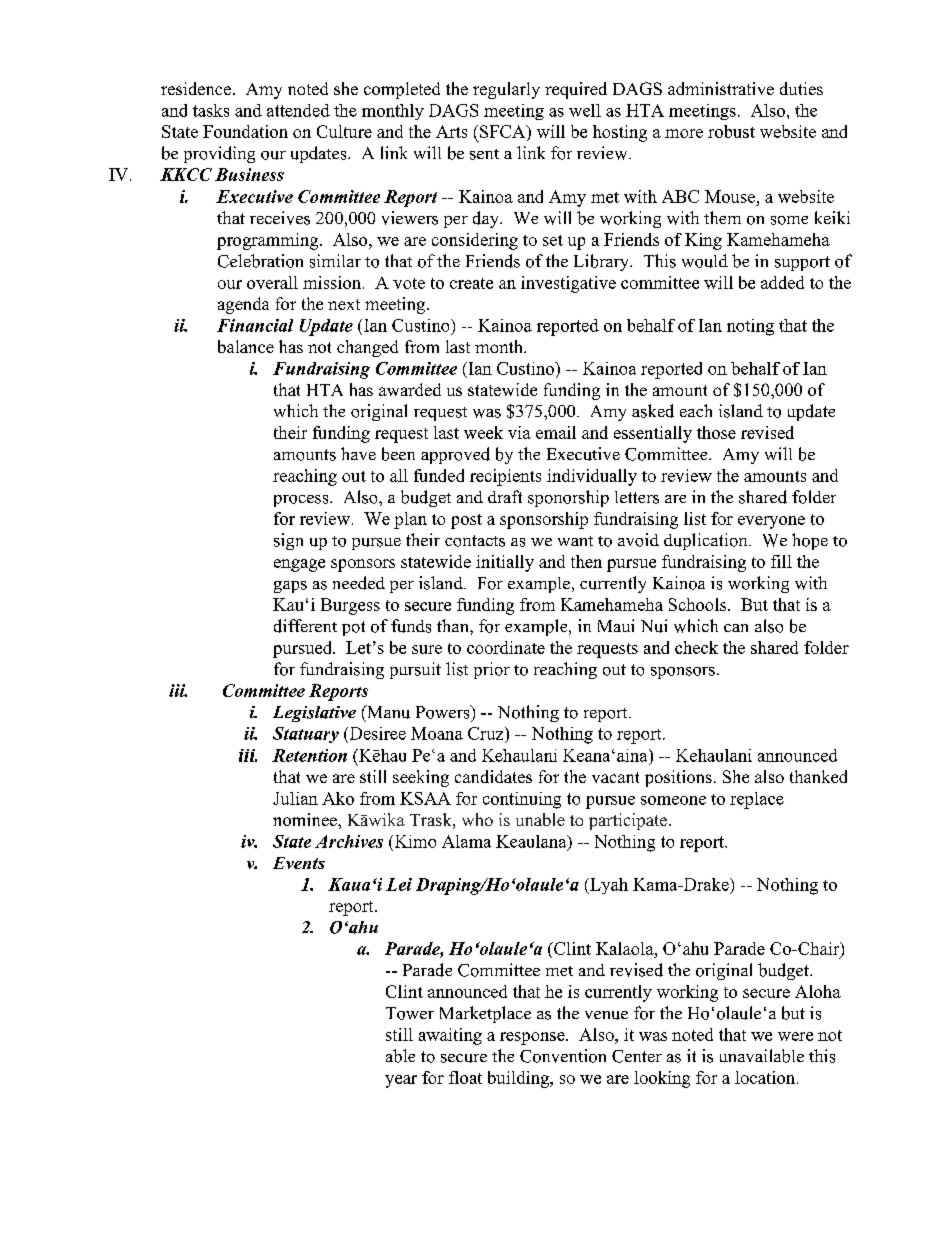  What do you see at coordinates (295, 798) in the document?
I see `Julian` at bounding box center [295, 798].
